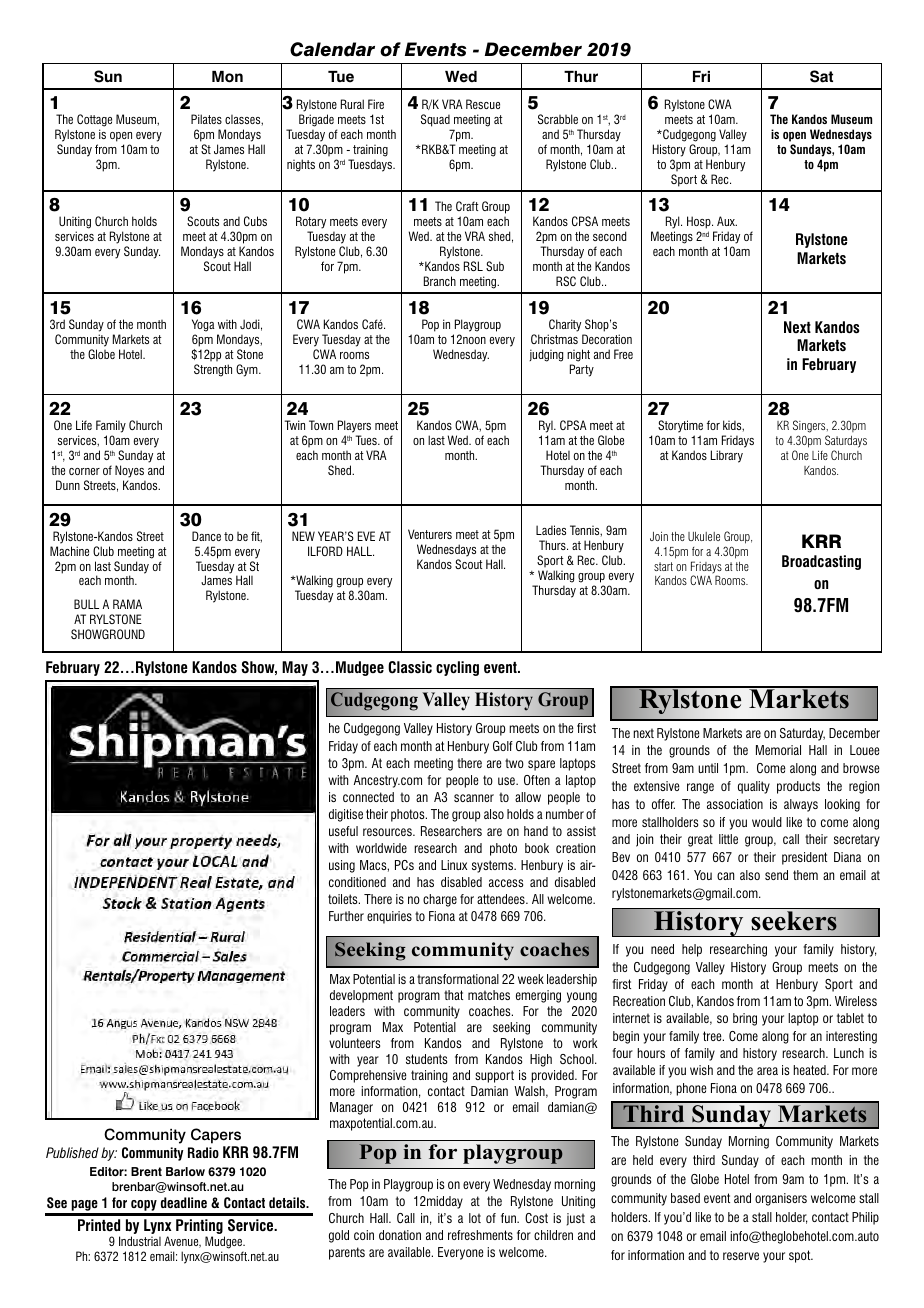  I want to click on Avenue, so click(182, 1242).
